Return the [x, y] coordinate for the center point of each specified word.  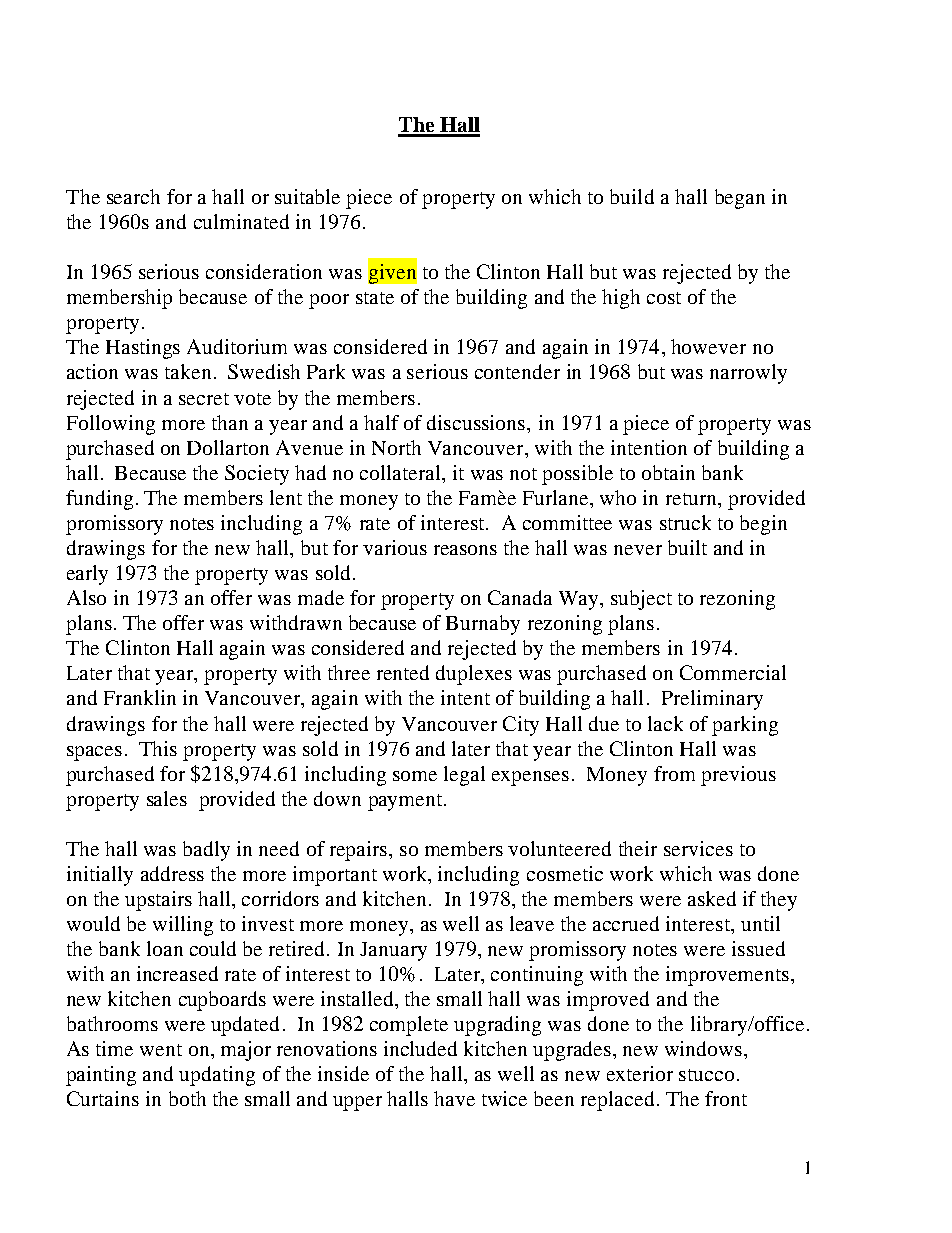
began [740, 199]
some [415, 776]
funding [99, 500]
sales [167, 798]
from [674, 773]
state [375, 298]
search [133, 196]
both [187, 1098]
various [395, 547]
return [692, 499]
